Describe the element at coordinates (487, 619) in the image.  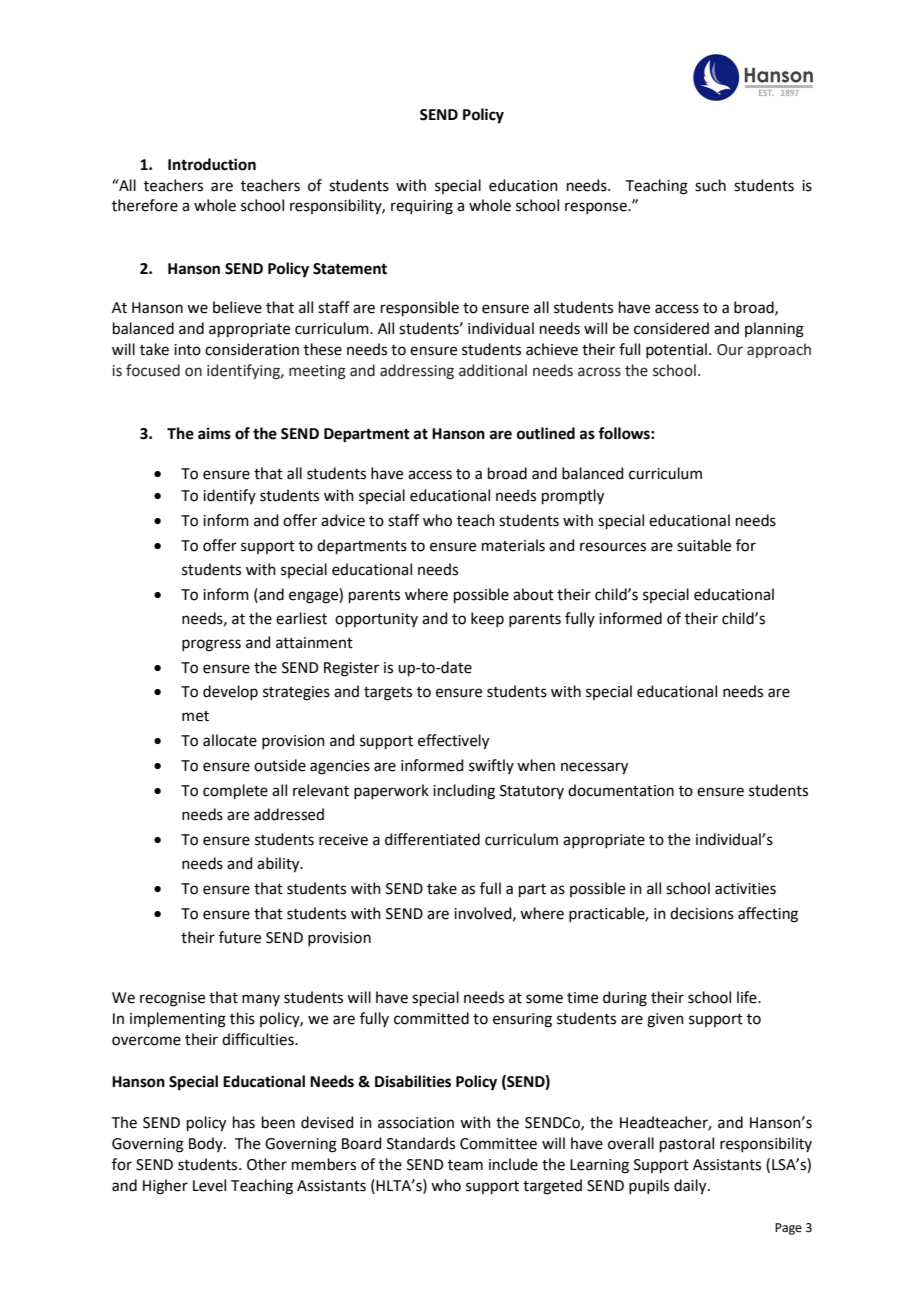
I see `keep` at that location.
